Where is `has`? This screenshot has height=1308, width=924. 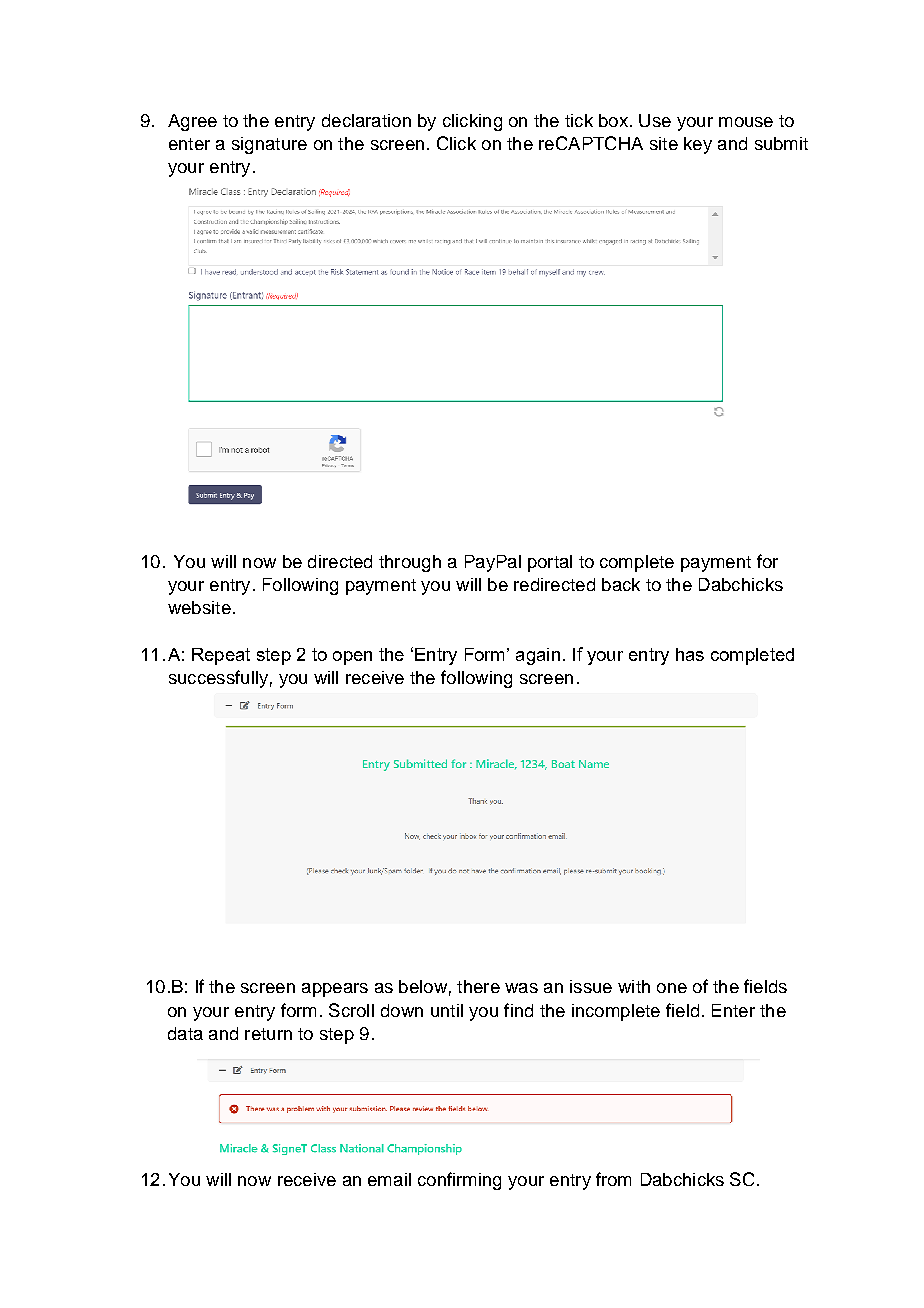
has is located at coordinates (690, 654).
